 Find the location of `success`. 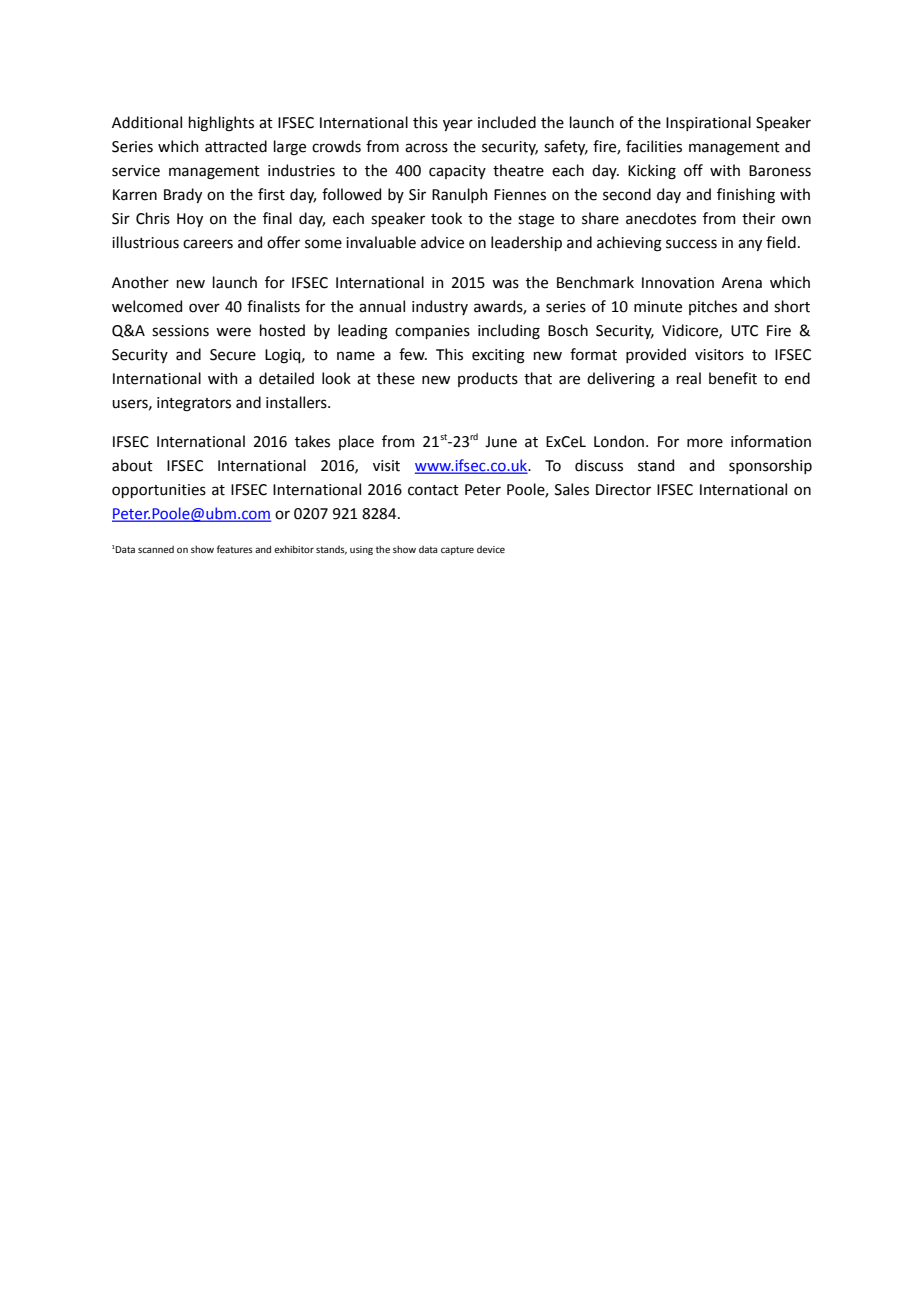

success is located at coordinates (691, 244).
